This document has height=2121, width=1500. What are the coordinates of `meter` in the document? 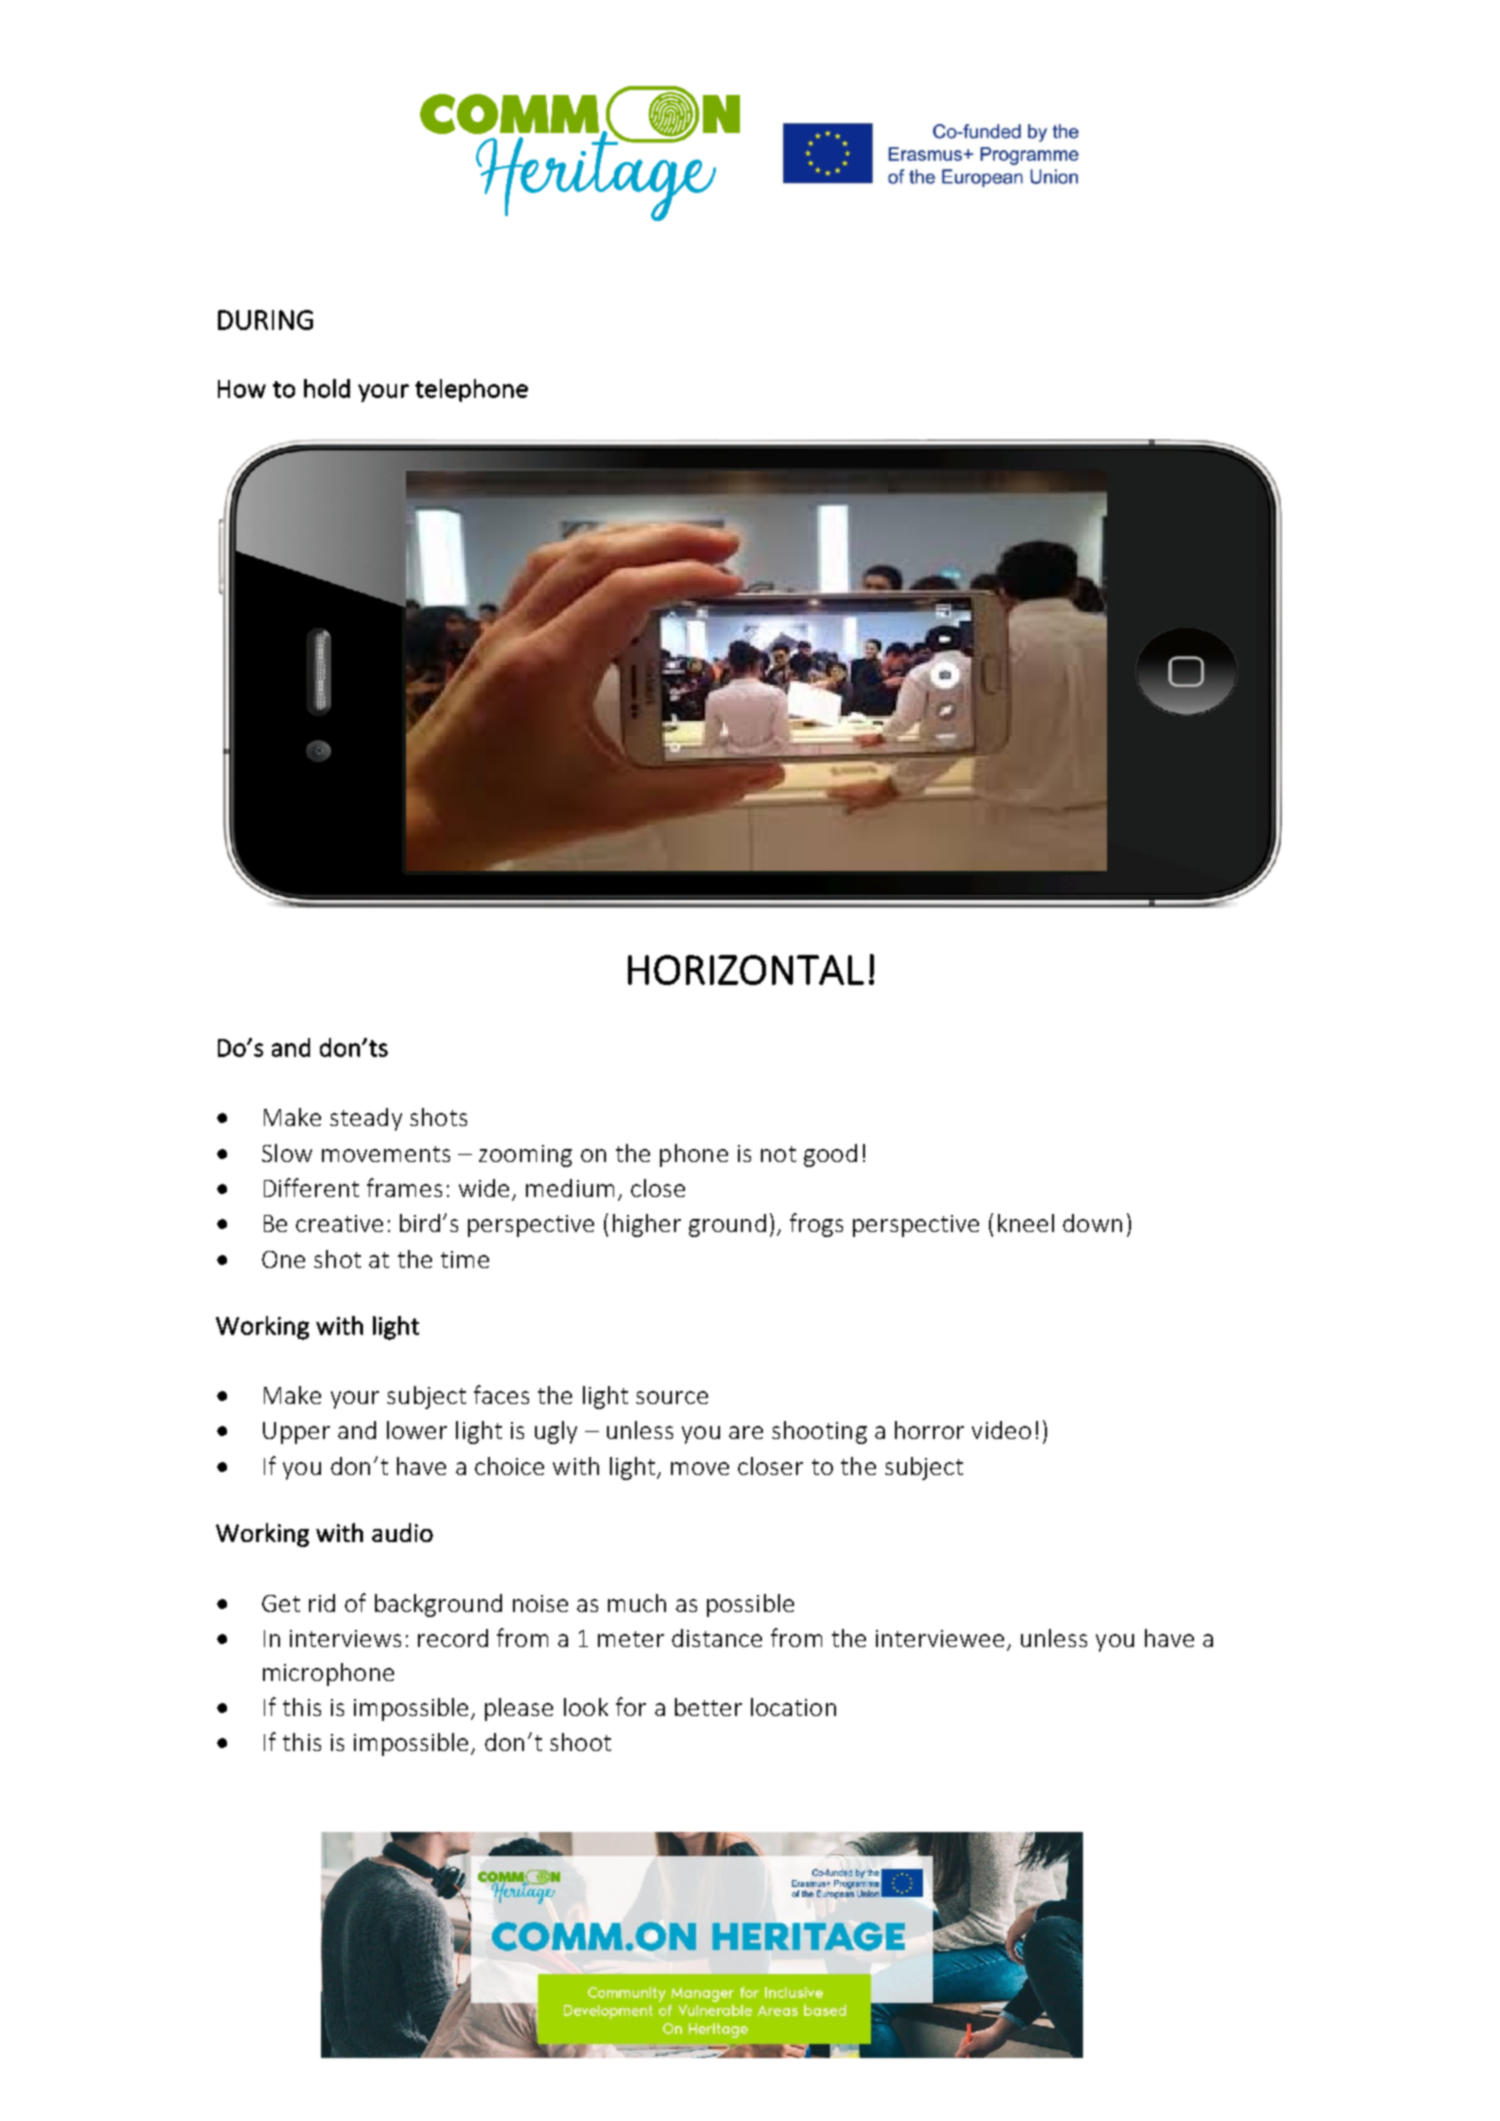 It's located at (631, 1639).
